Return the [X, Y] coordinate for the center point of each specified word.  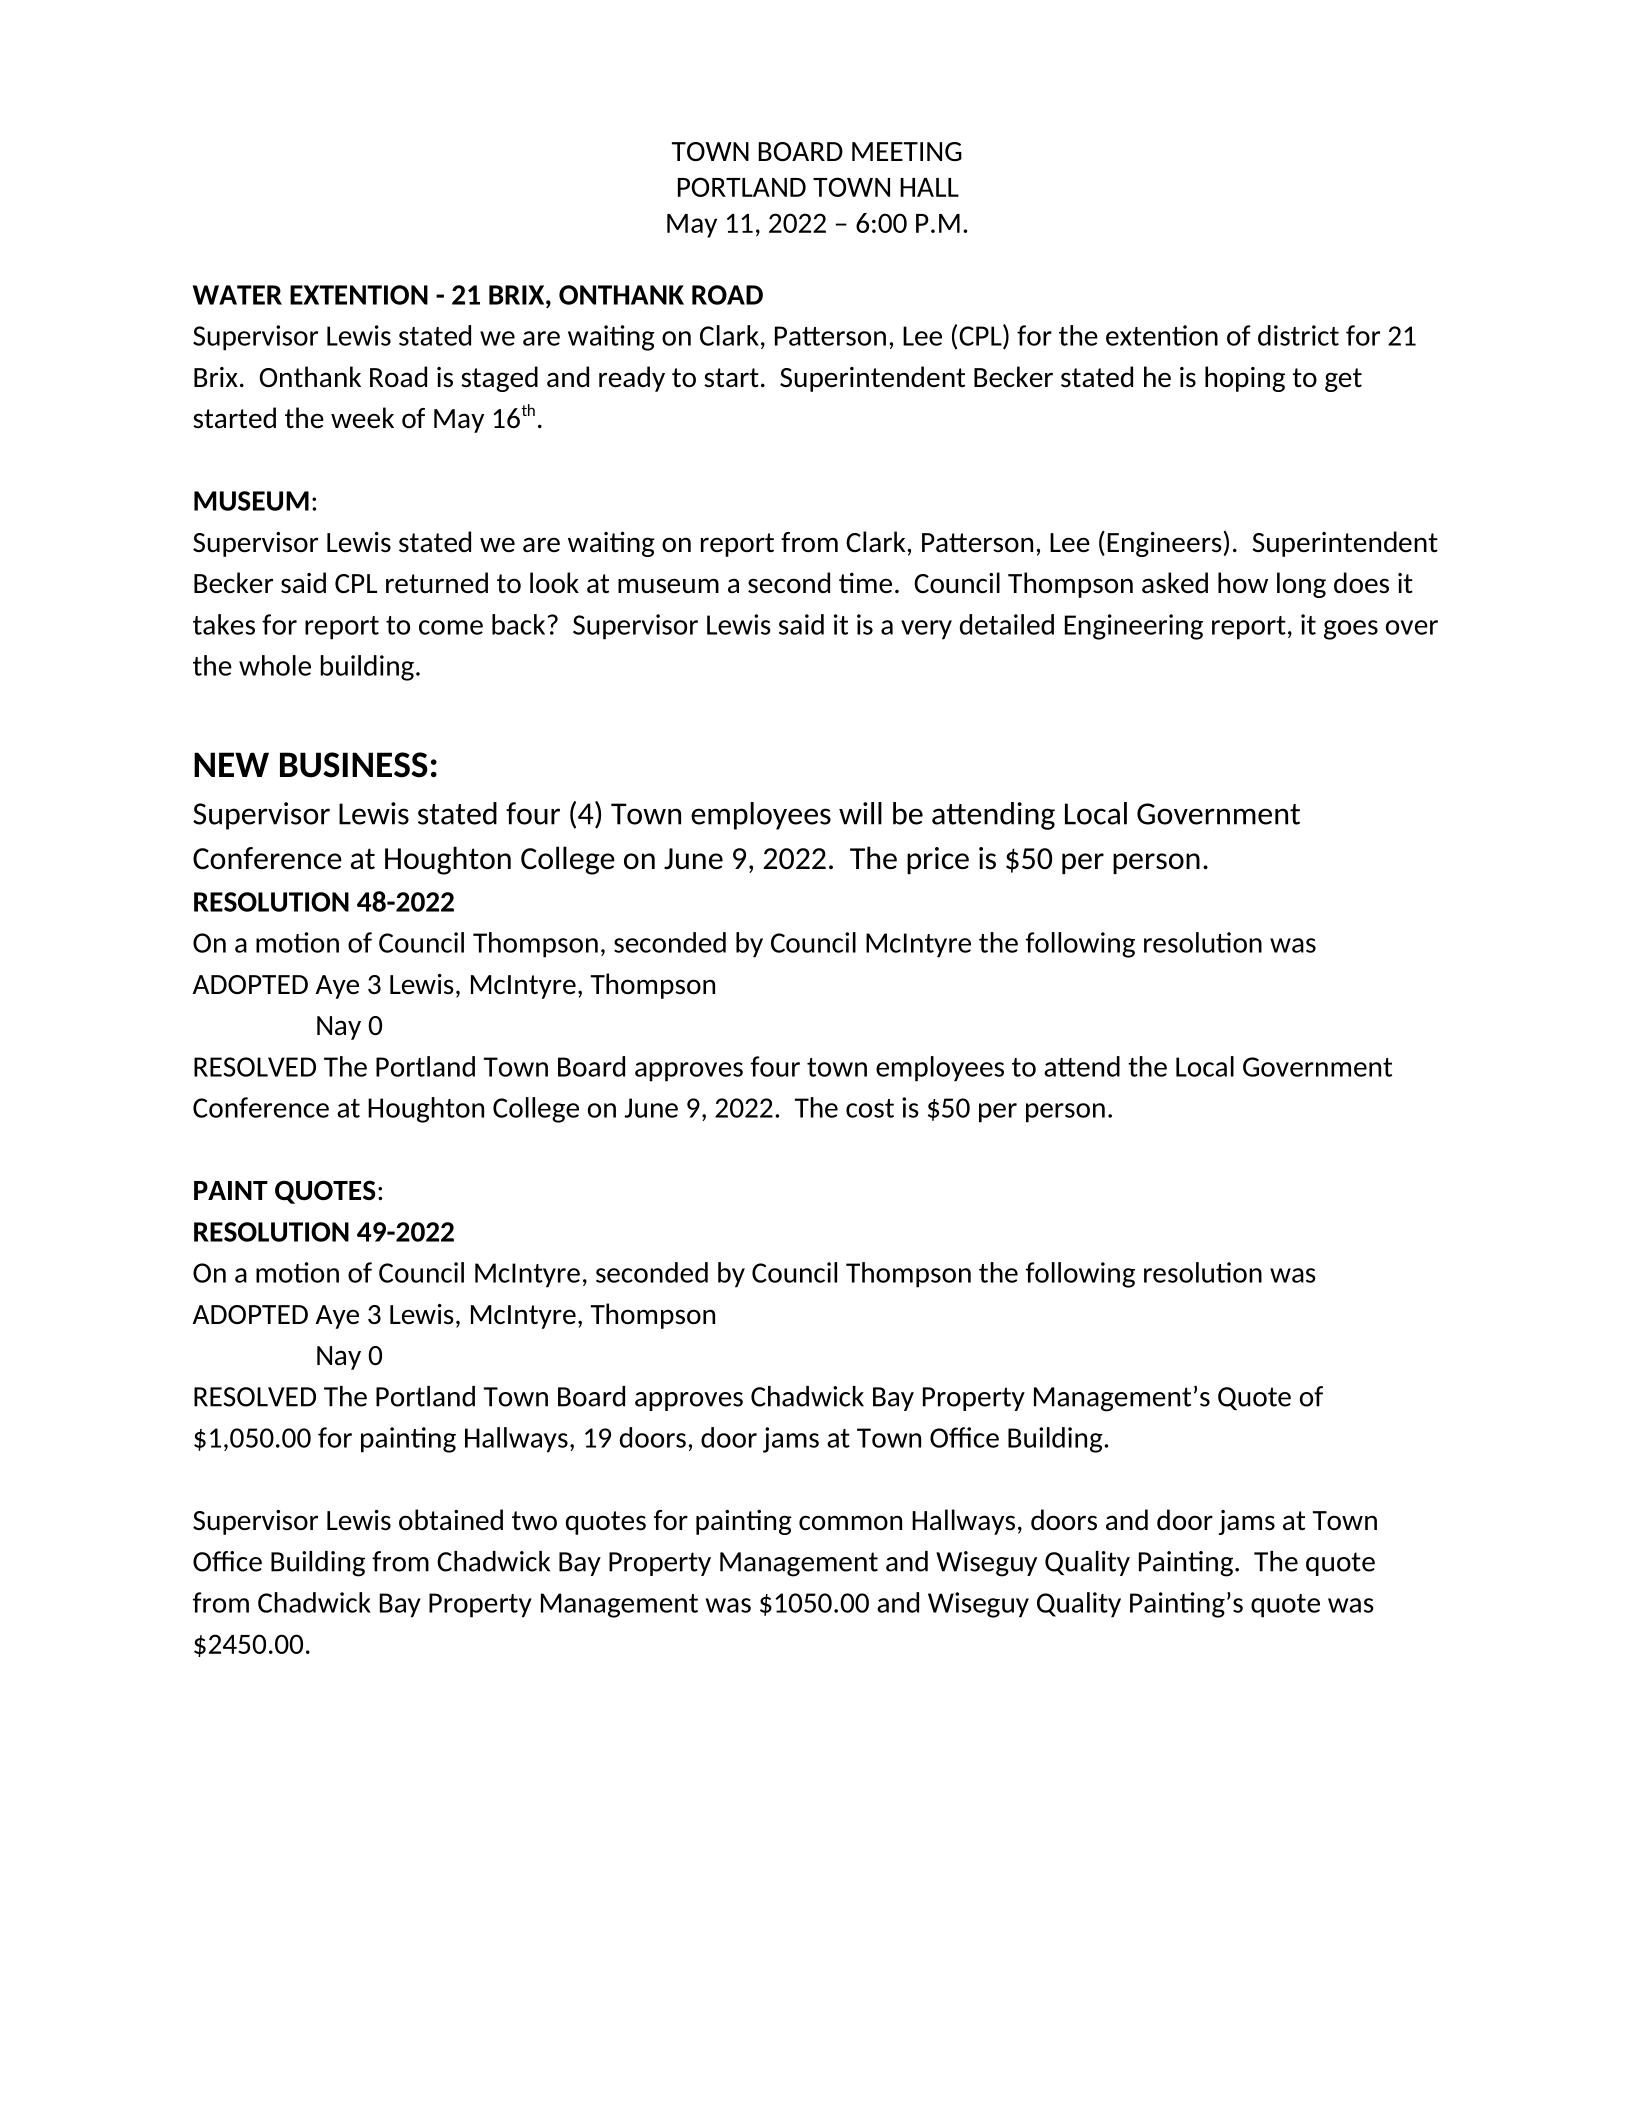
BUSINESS [354, 765]
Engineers [1165, 544]
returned [437, 582]
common [850, 1522]
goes [1351, 630]
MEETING [907, 151]
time [865, 582]
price [938, 860]
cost [870, 1108]
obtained [451, 1519]
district [1298, 335]
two [534, 1520]
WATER [237, 295]
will [860, 813]
